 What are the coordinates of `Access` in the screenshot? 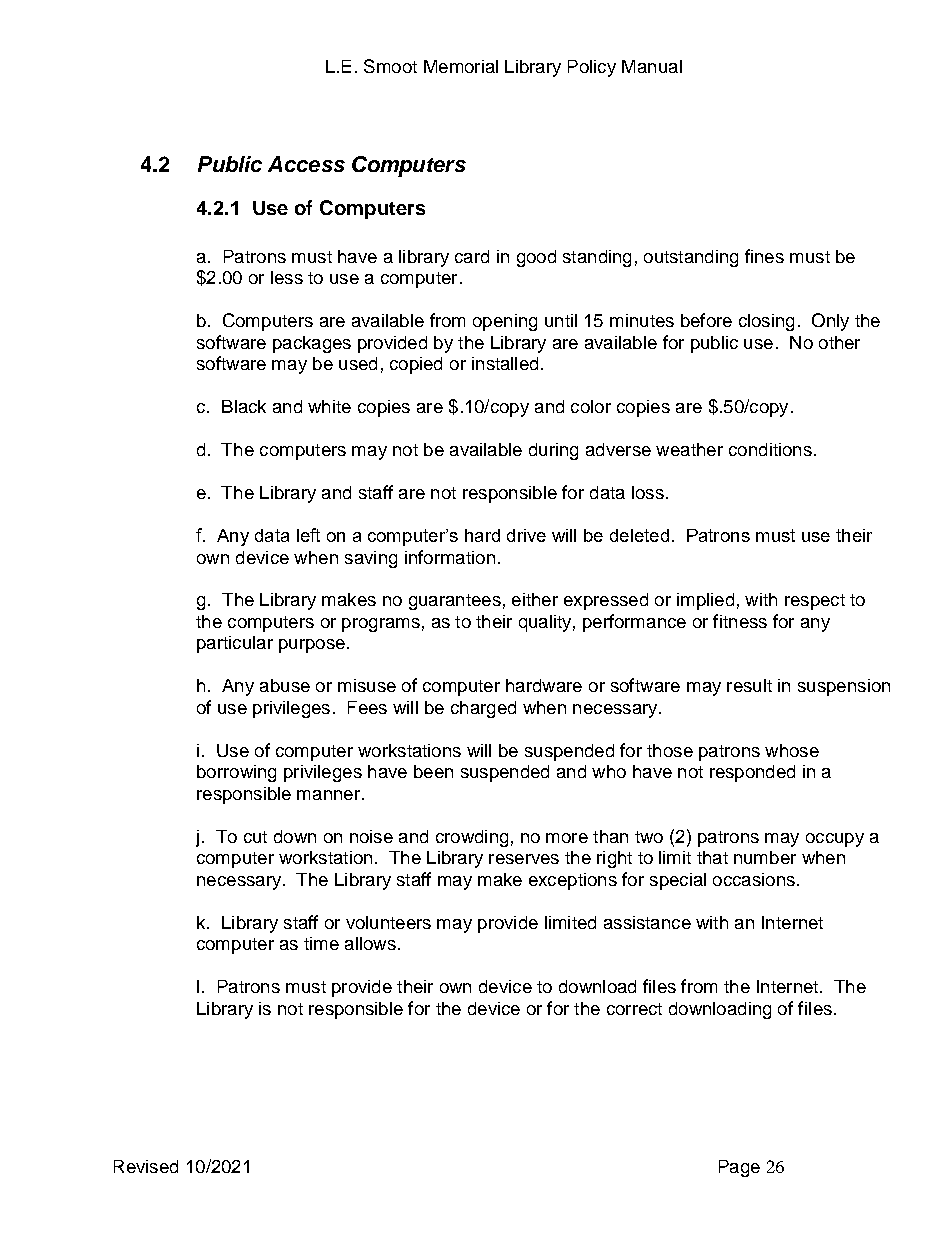 It's located at (306, 164).
